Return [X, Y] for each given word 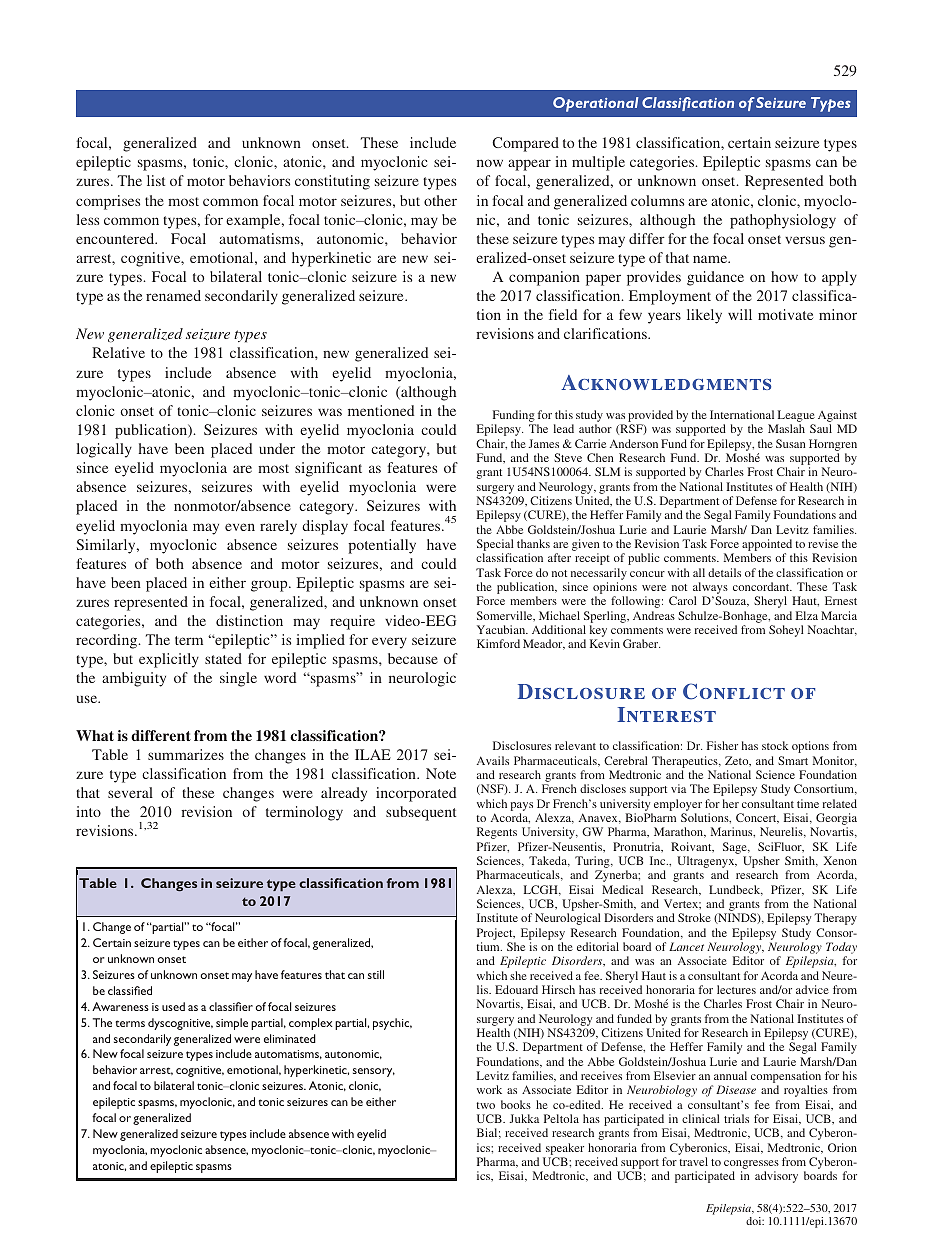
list [156, 180]
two [485, 1105]
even [240, 527]
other [440, 200]
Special [495, 546]
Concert [757, 818]
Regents [497, 833]
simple [232, 1024]
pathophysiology [783, 221]
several [130, 792]
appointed [767, 546]
